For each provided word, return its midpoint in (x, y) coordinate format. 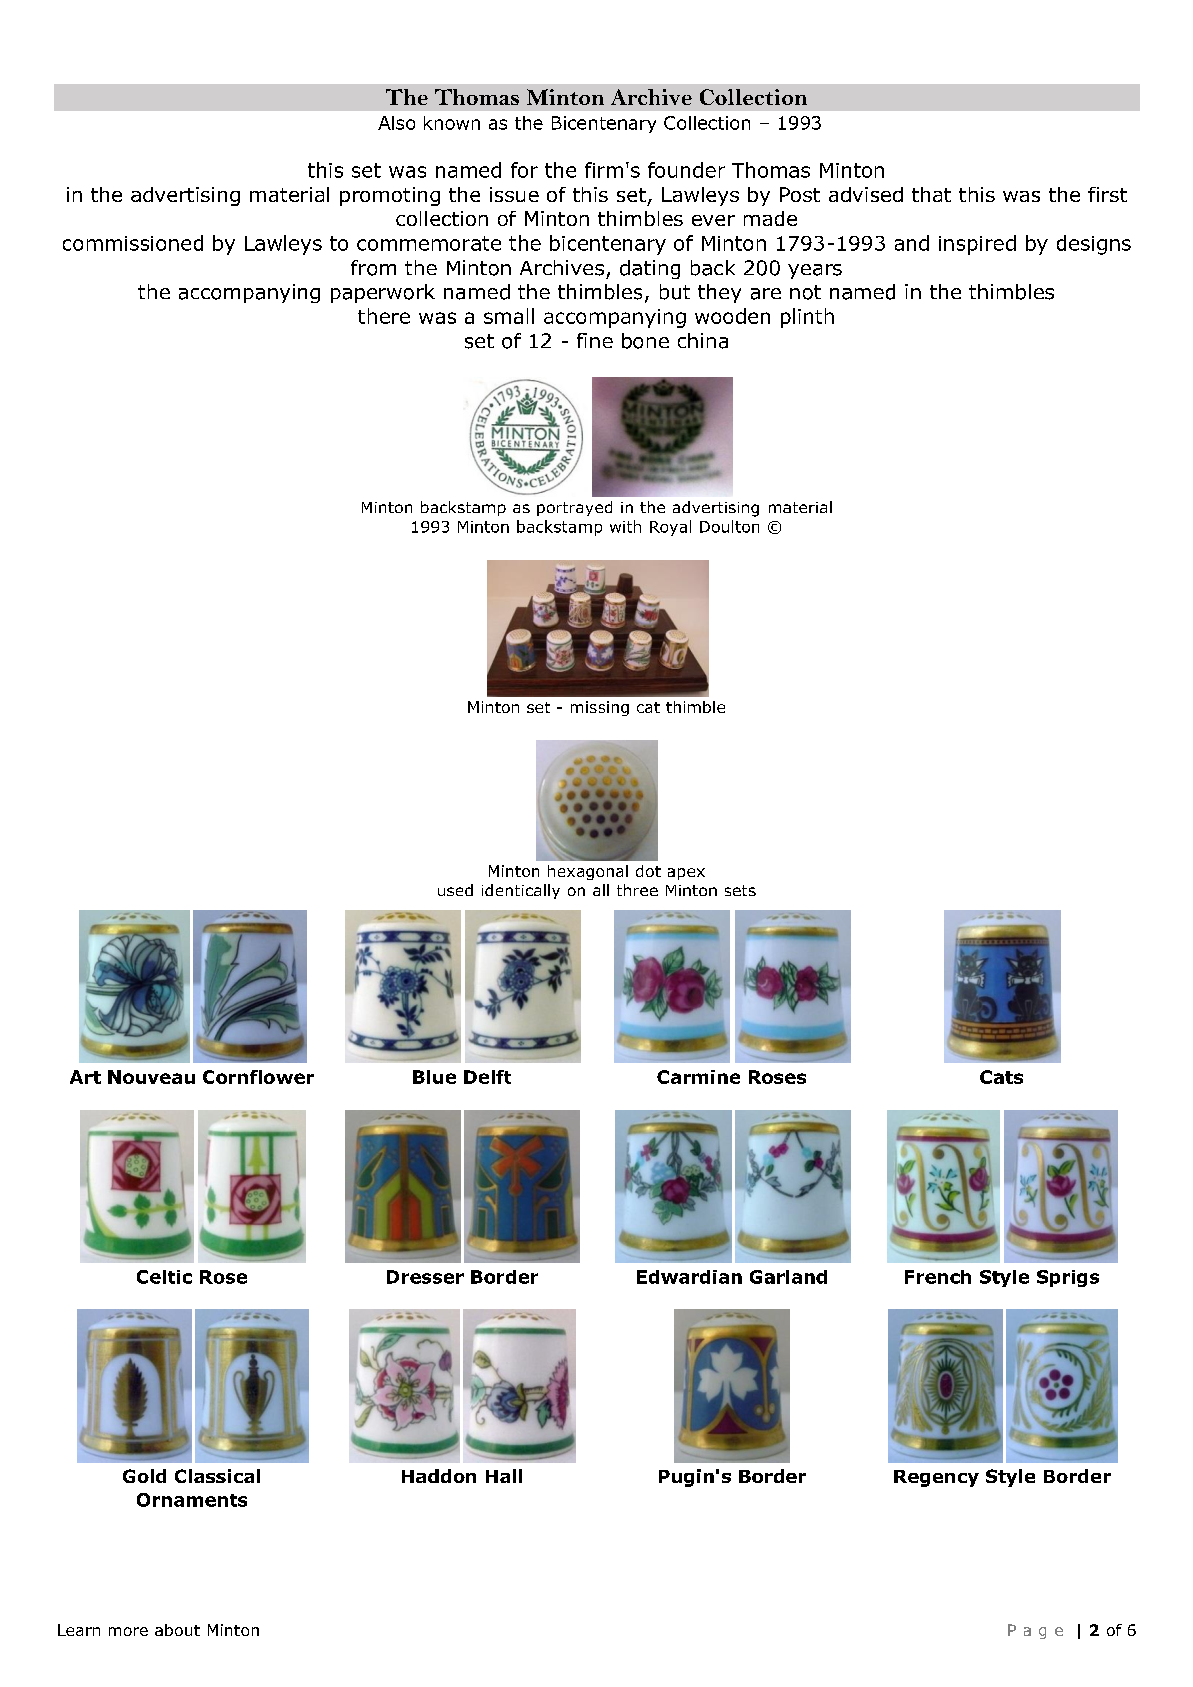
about (177, 1630)
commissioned (133, 243)
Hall (504, 1476)
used (455, 890)
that (931, 194)
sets (740, 890)
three (637, 890)
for (524, 170)
